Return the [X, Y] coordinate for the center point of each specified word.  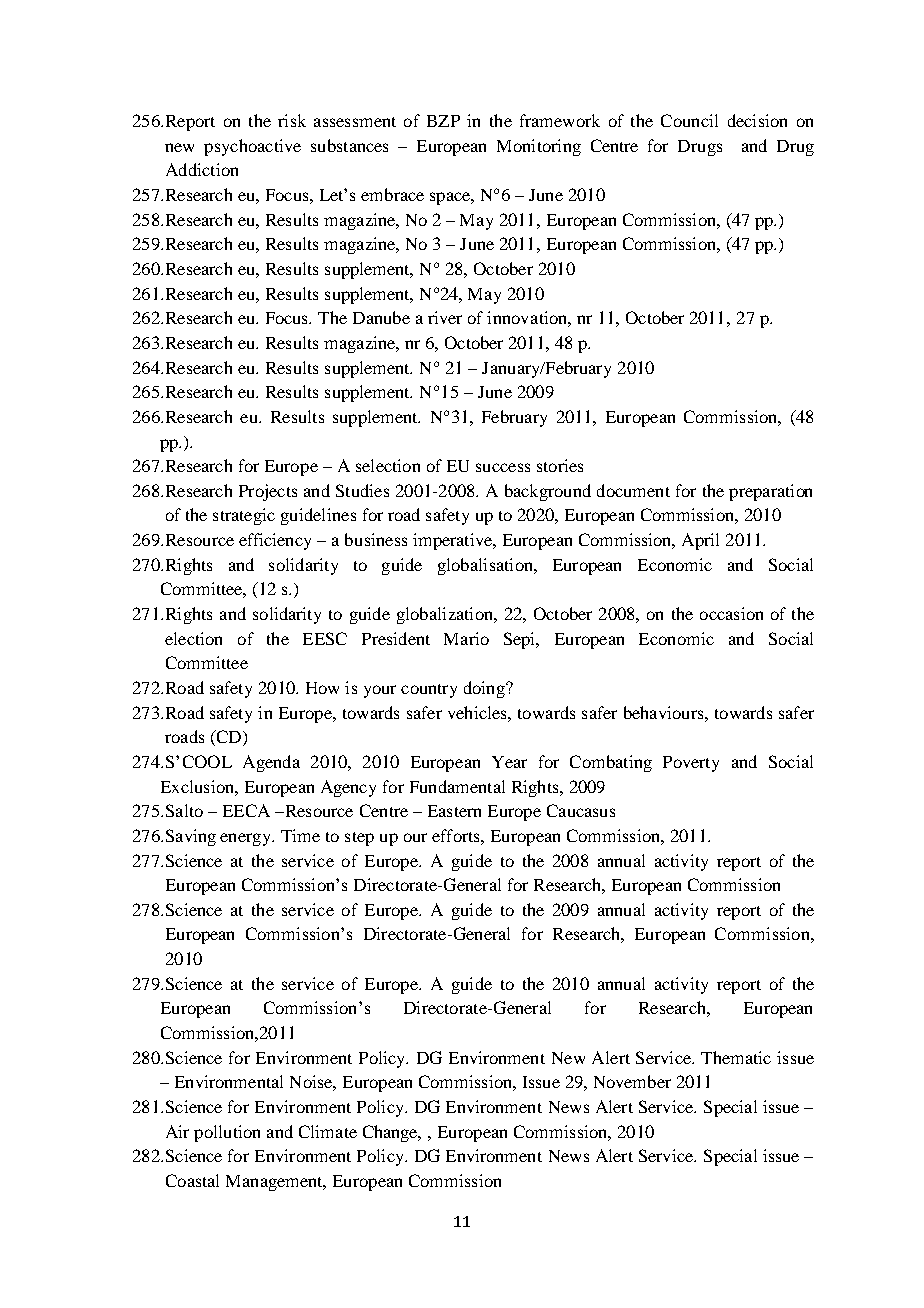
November [632, 1081]
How [322, 688]
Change [392, 1133]
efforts [457, 835]
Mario [466, 638]
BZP [443, 121]
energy [247, 839]
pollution [227, 1133]
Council [689, 120]
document [633, 490]
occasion [731, 613]
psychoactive [252, 147]
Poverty [691, 764]
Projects [268, 492]
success [503, 467]
